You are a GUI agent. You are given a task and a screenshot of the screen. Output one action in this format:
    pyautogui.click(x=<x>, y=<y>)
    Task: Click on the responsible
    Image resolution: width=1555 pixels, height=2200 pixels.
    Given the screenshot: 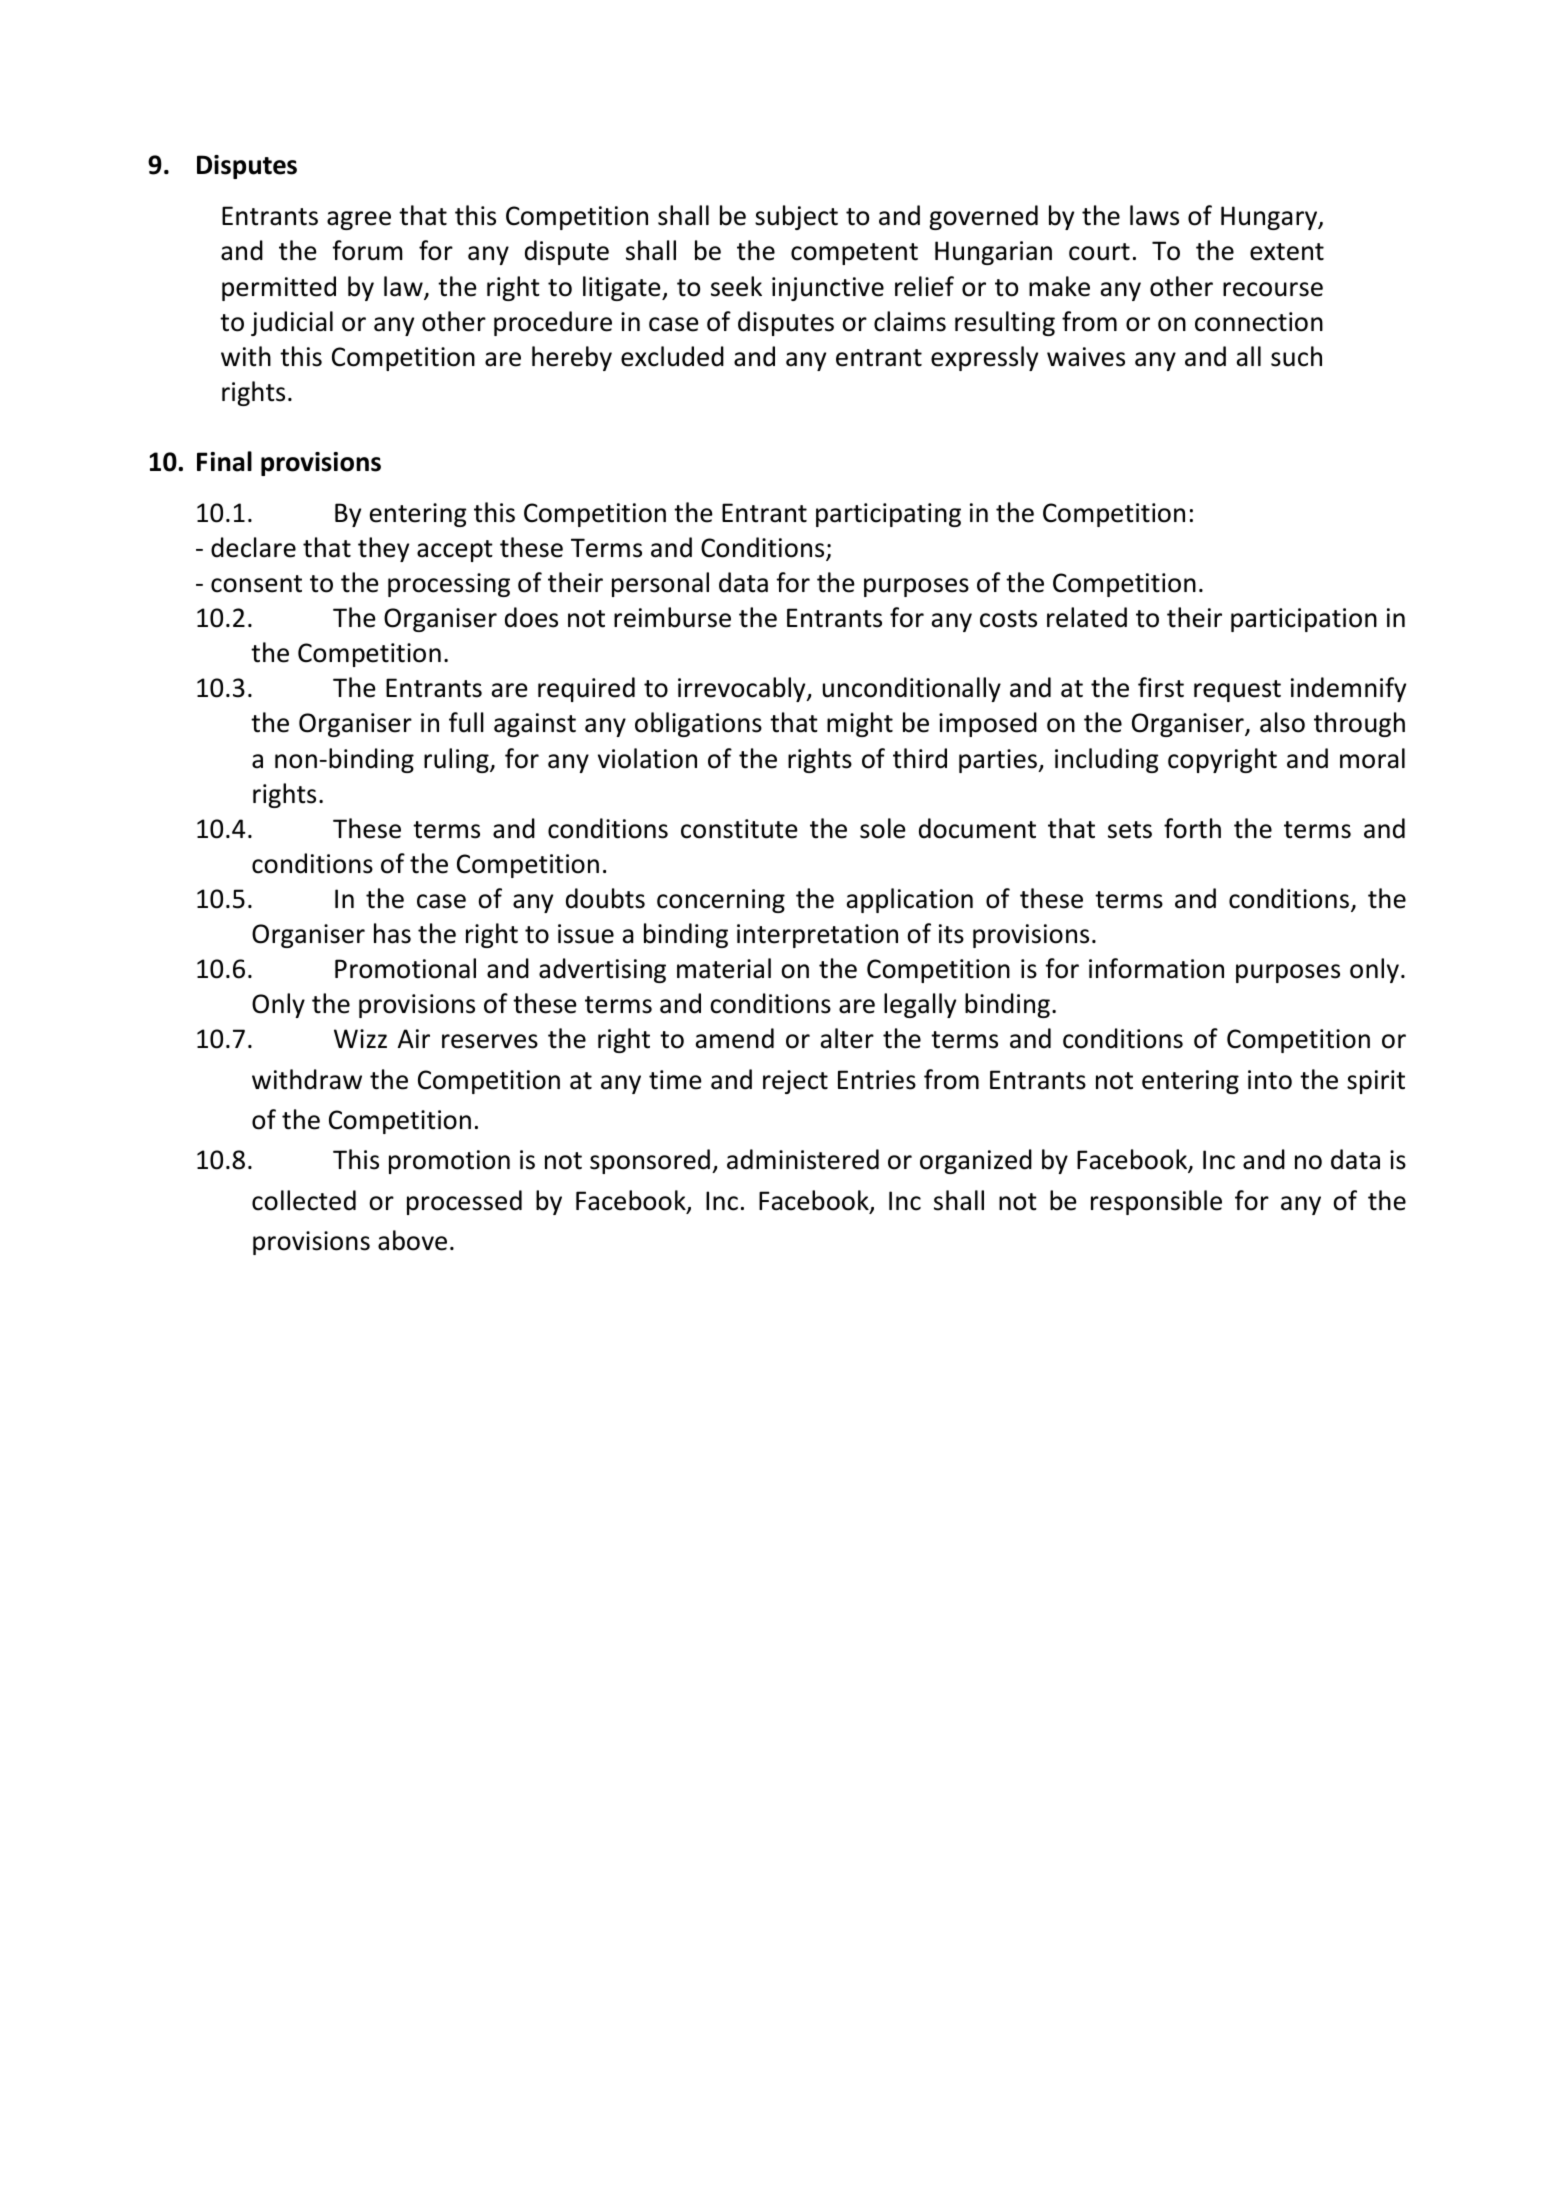 What is the action you would take?
    pyautogui.click(x=1156, y=1202)
